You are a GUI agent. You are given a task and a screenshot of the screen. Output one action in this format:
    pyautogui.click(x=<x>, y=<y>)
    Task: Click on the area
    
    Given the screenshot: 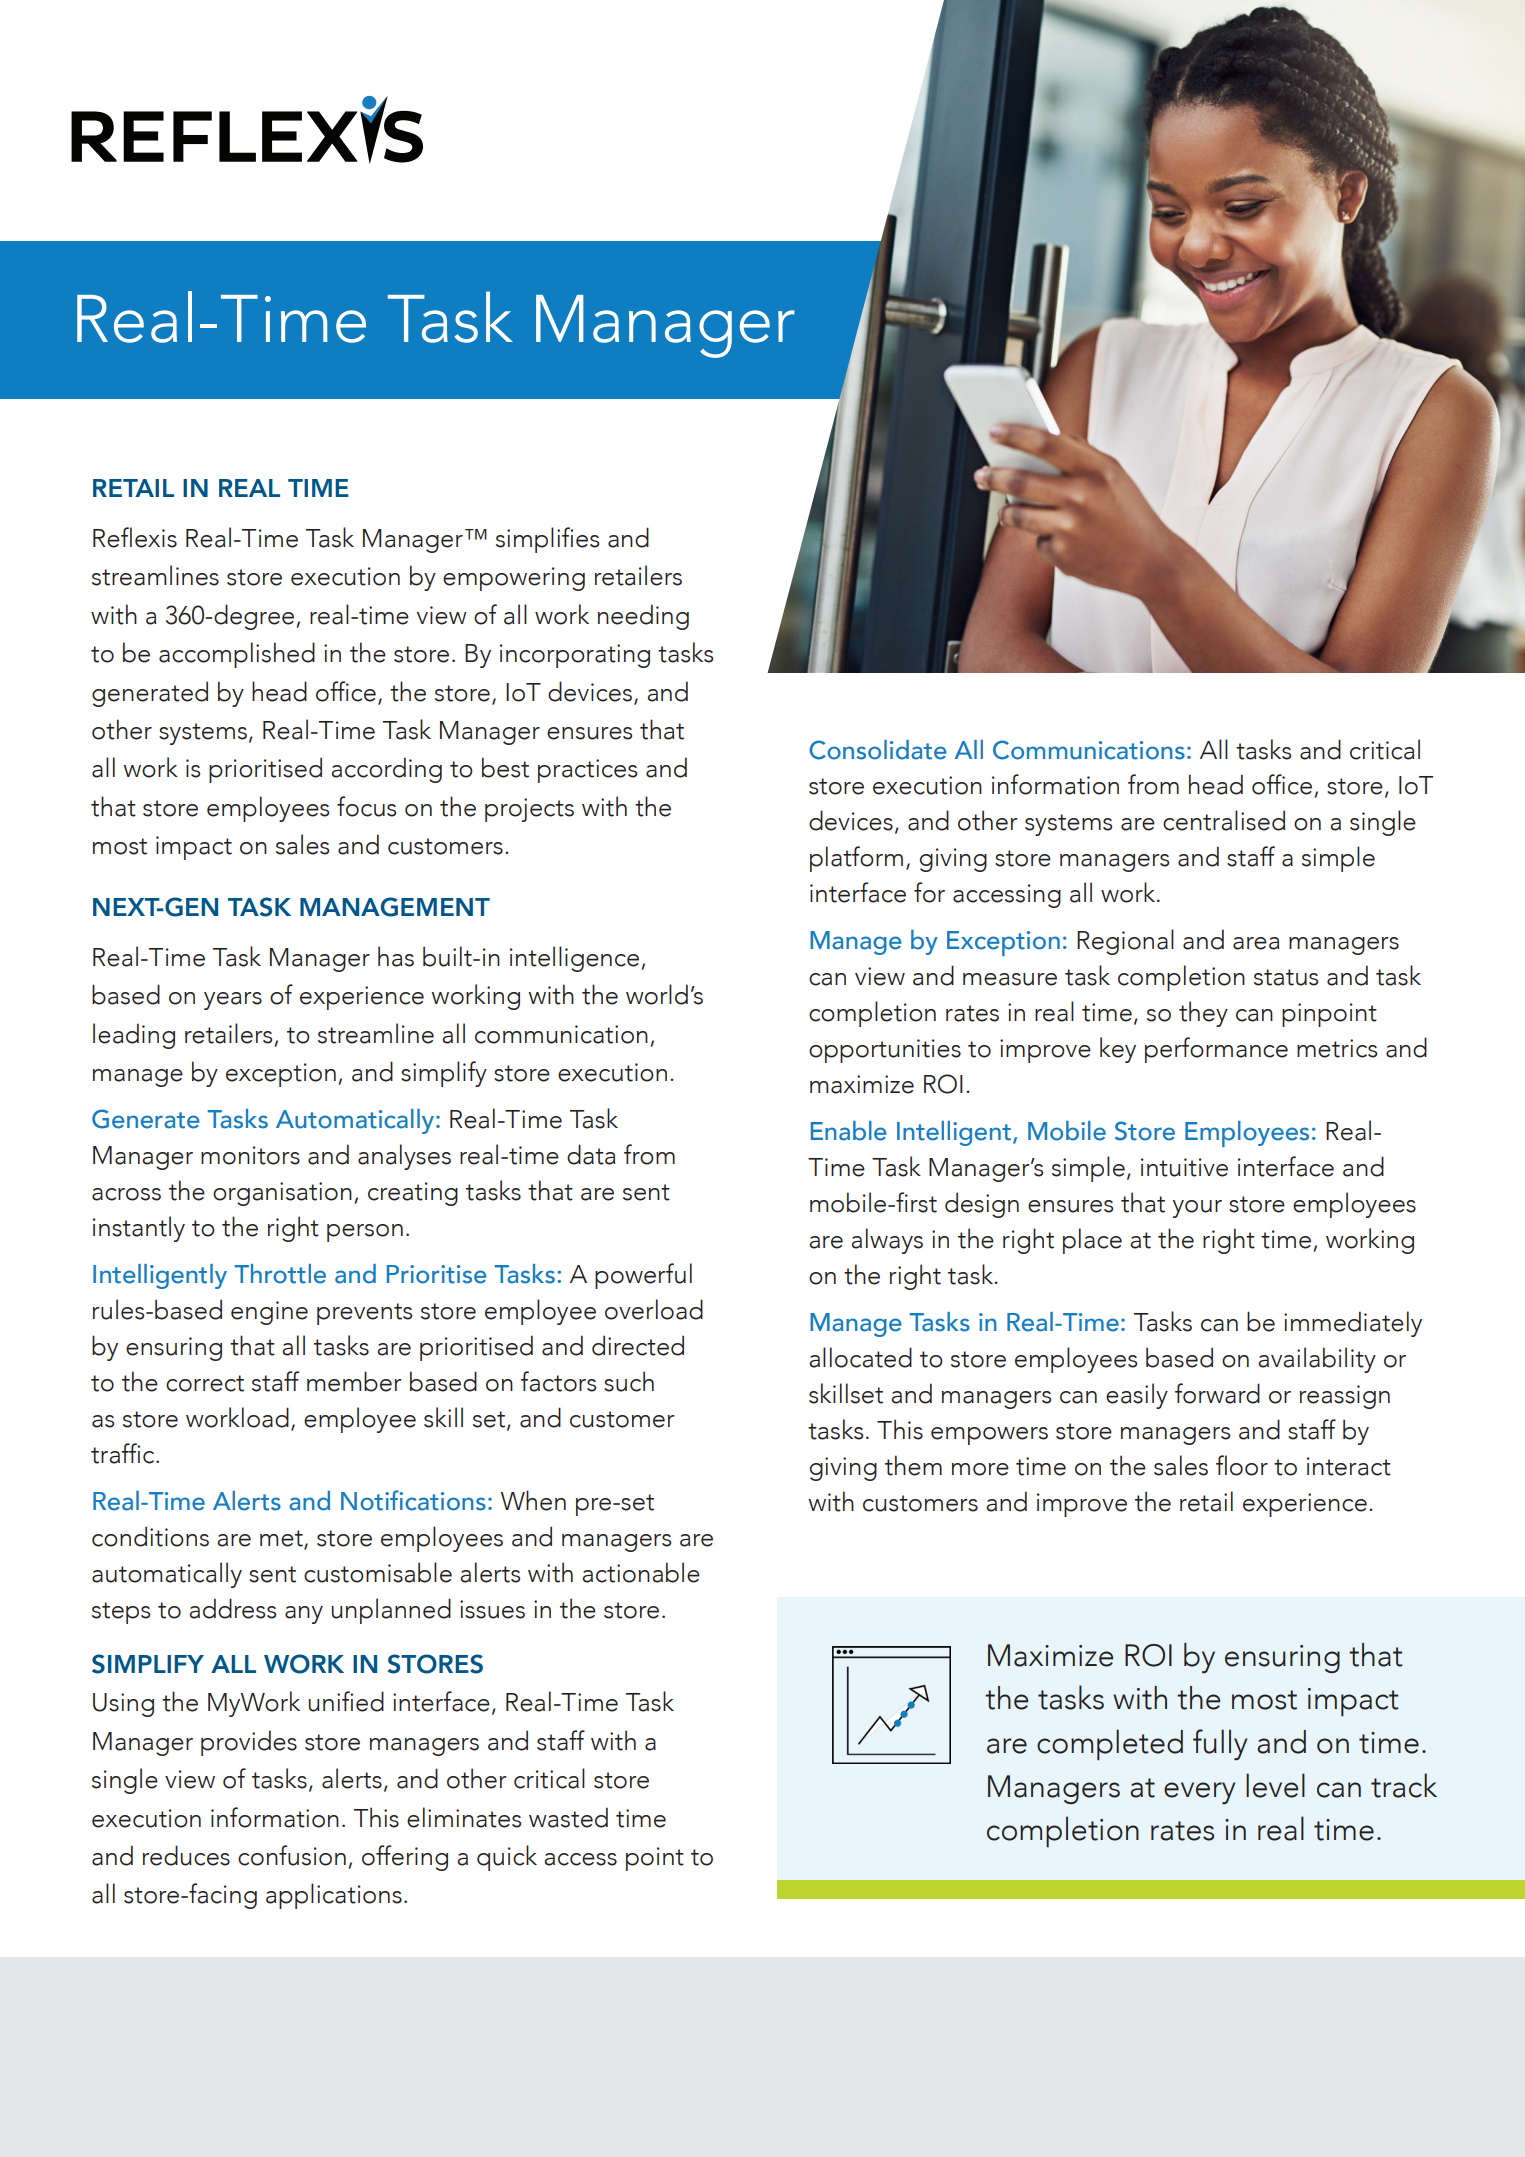 What is the action you would take?
    pyautogui.click(x=1256, y=943)
